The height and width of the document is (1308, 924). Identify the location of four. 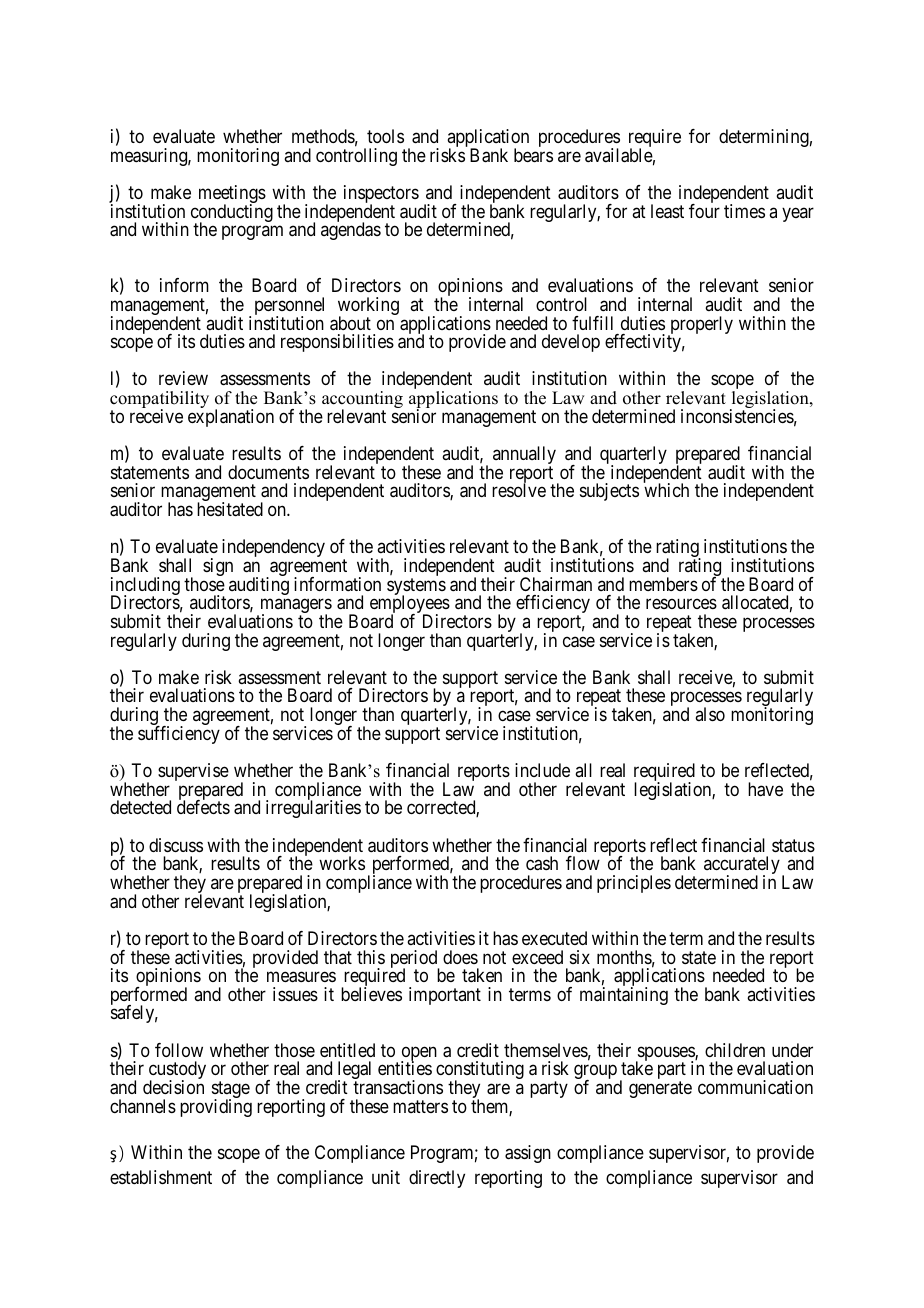
(704, 211).
